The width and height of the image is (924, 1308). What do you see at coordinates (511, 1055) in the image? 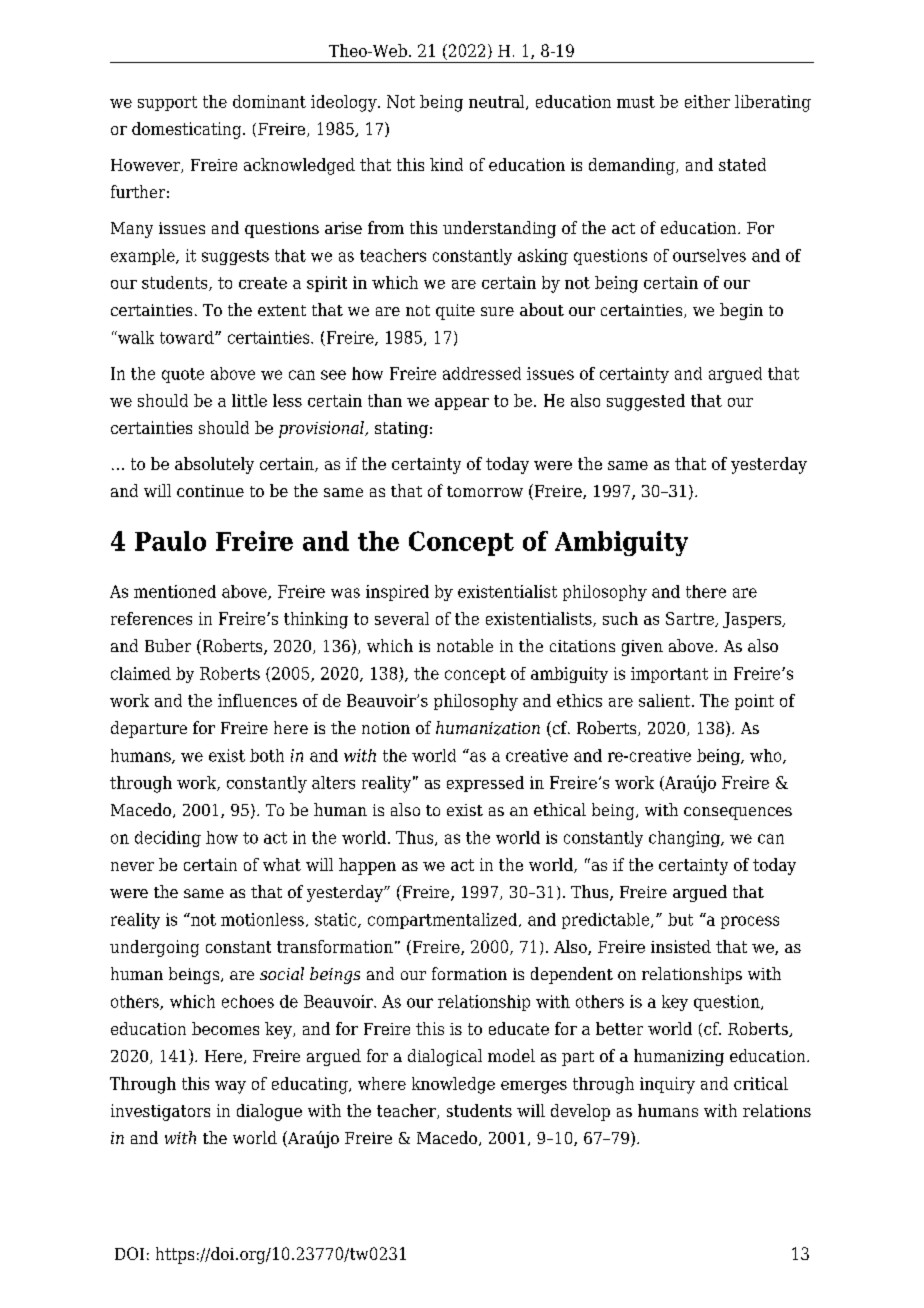
I see `model` at bounding box center [511, 1055].
